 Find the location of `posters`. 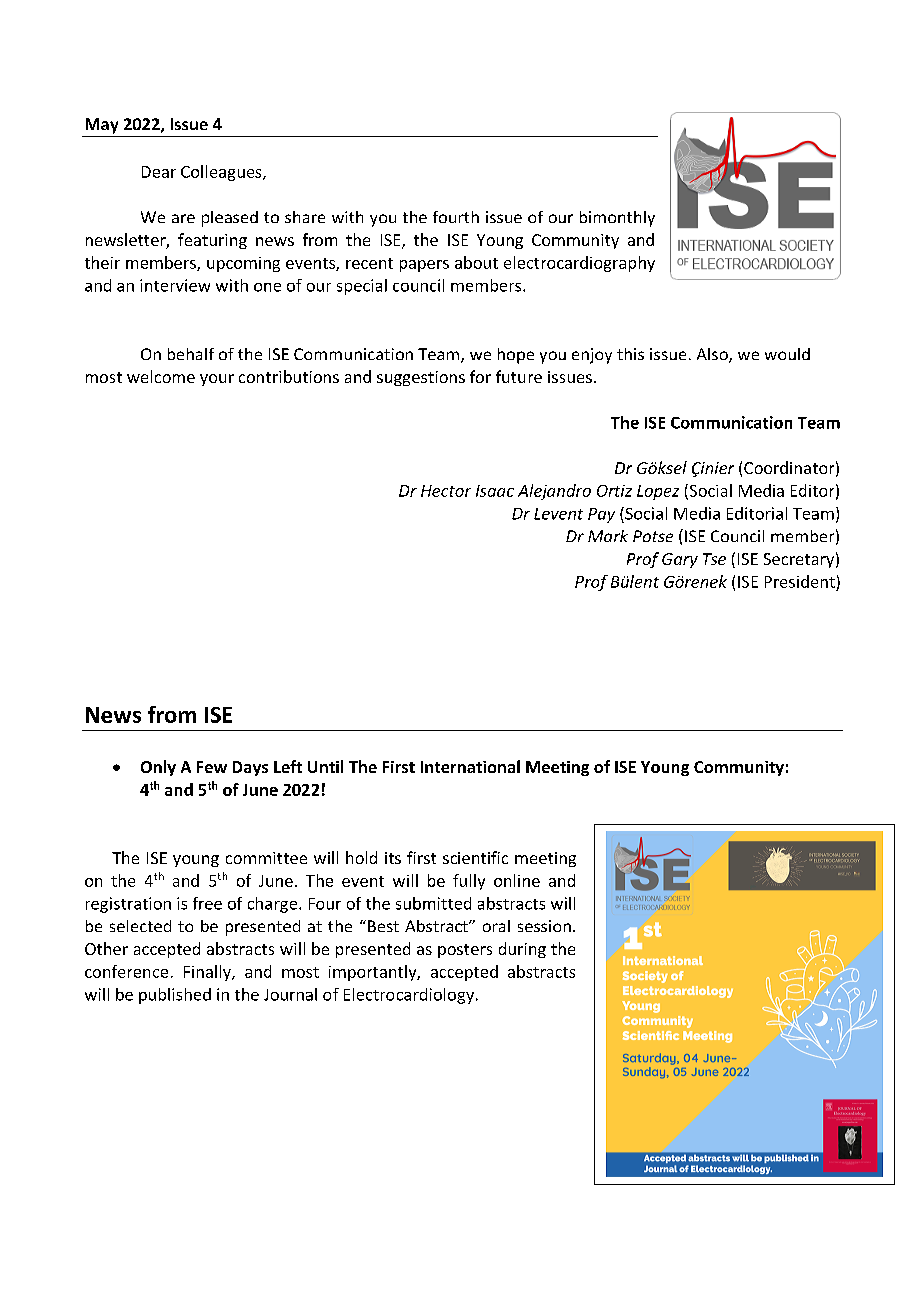

posters is located at coordinates (465, 951).
